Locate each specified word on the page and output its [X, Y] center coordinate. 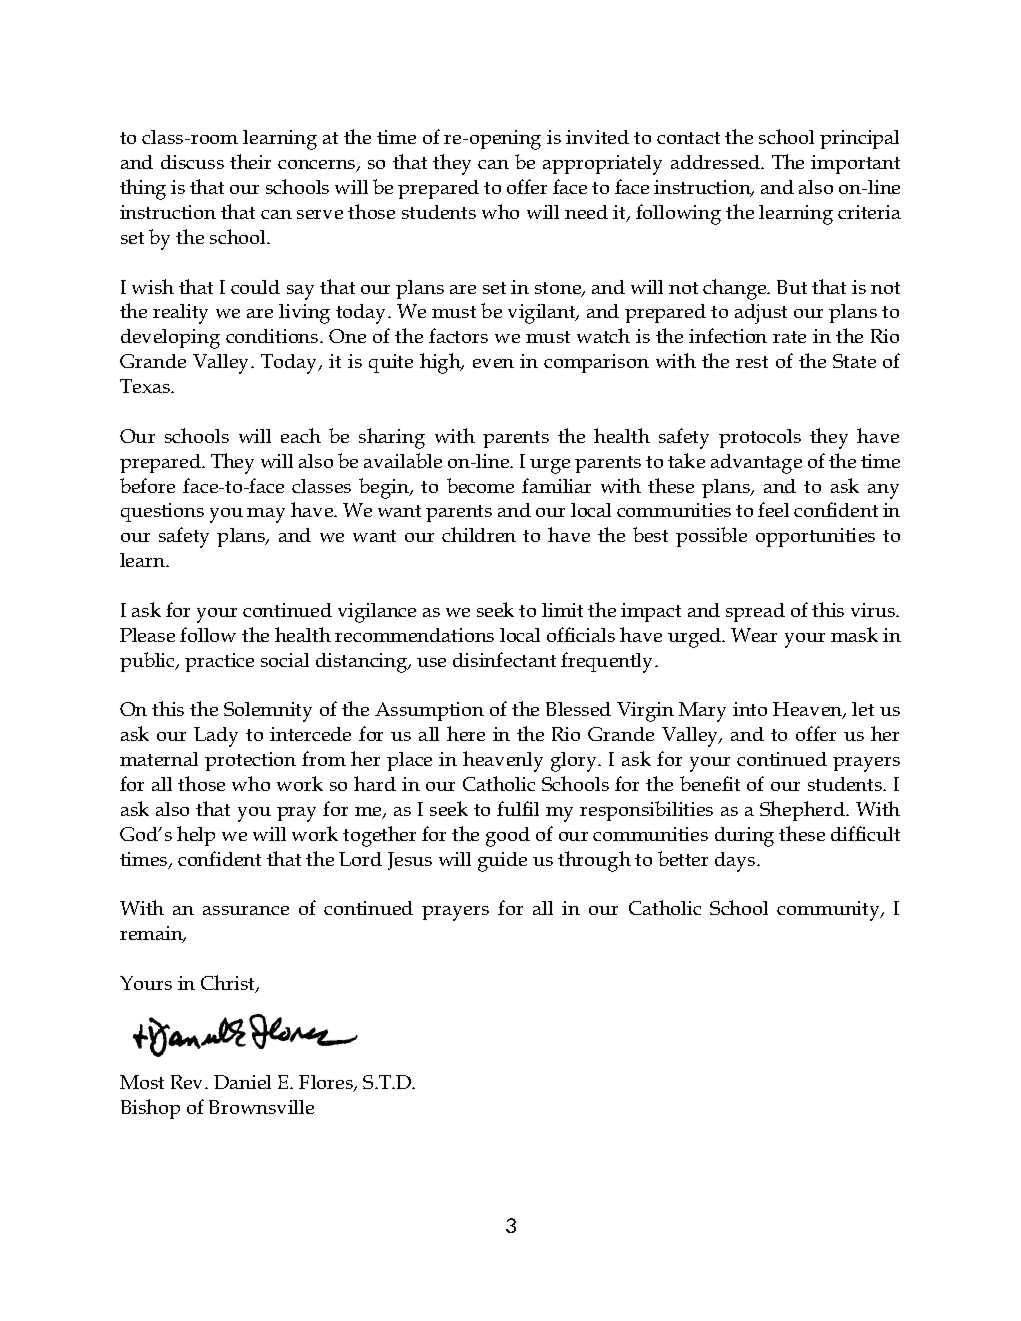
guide [502, 862]
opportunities [815, 537]
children [479, 534]
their [250, 161]
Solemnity [268, 712]
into [750, 709]
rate [789, 337]
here [466, 733]
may [266, 515]
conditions [273, 336]
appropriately [602, 165]
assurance [246, 910]
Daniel [242, 1082]
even [493, 363]
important [855, 164]
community [829, 911]
